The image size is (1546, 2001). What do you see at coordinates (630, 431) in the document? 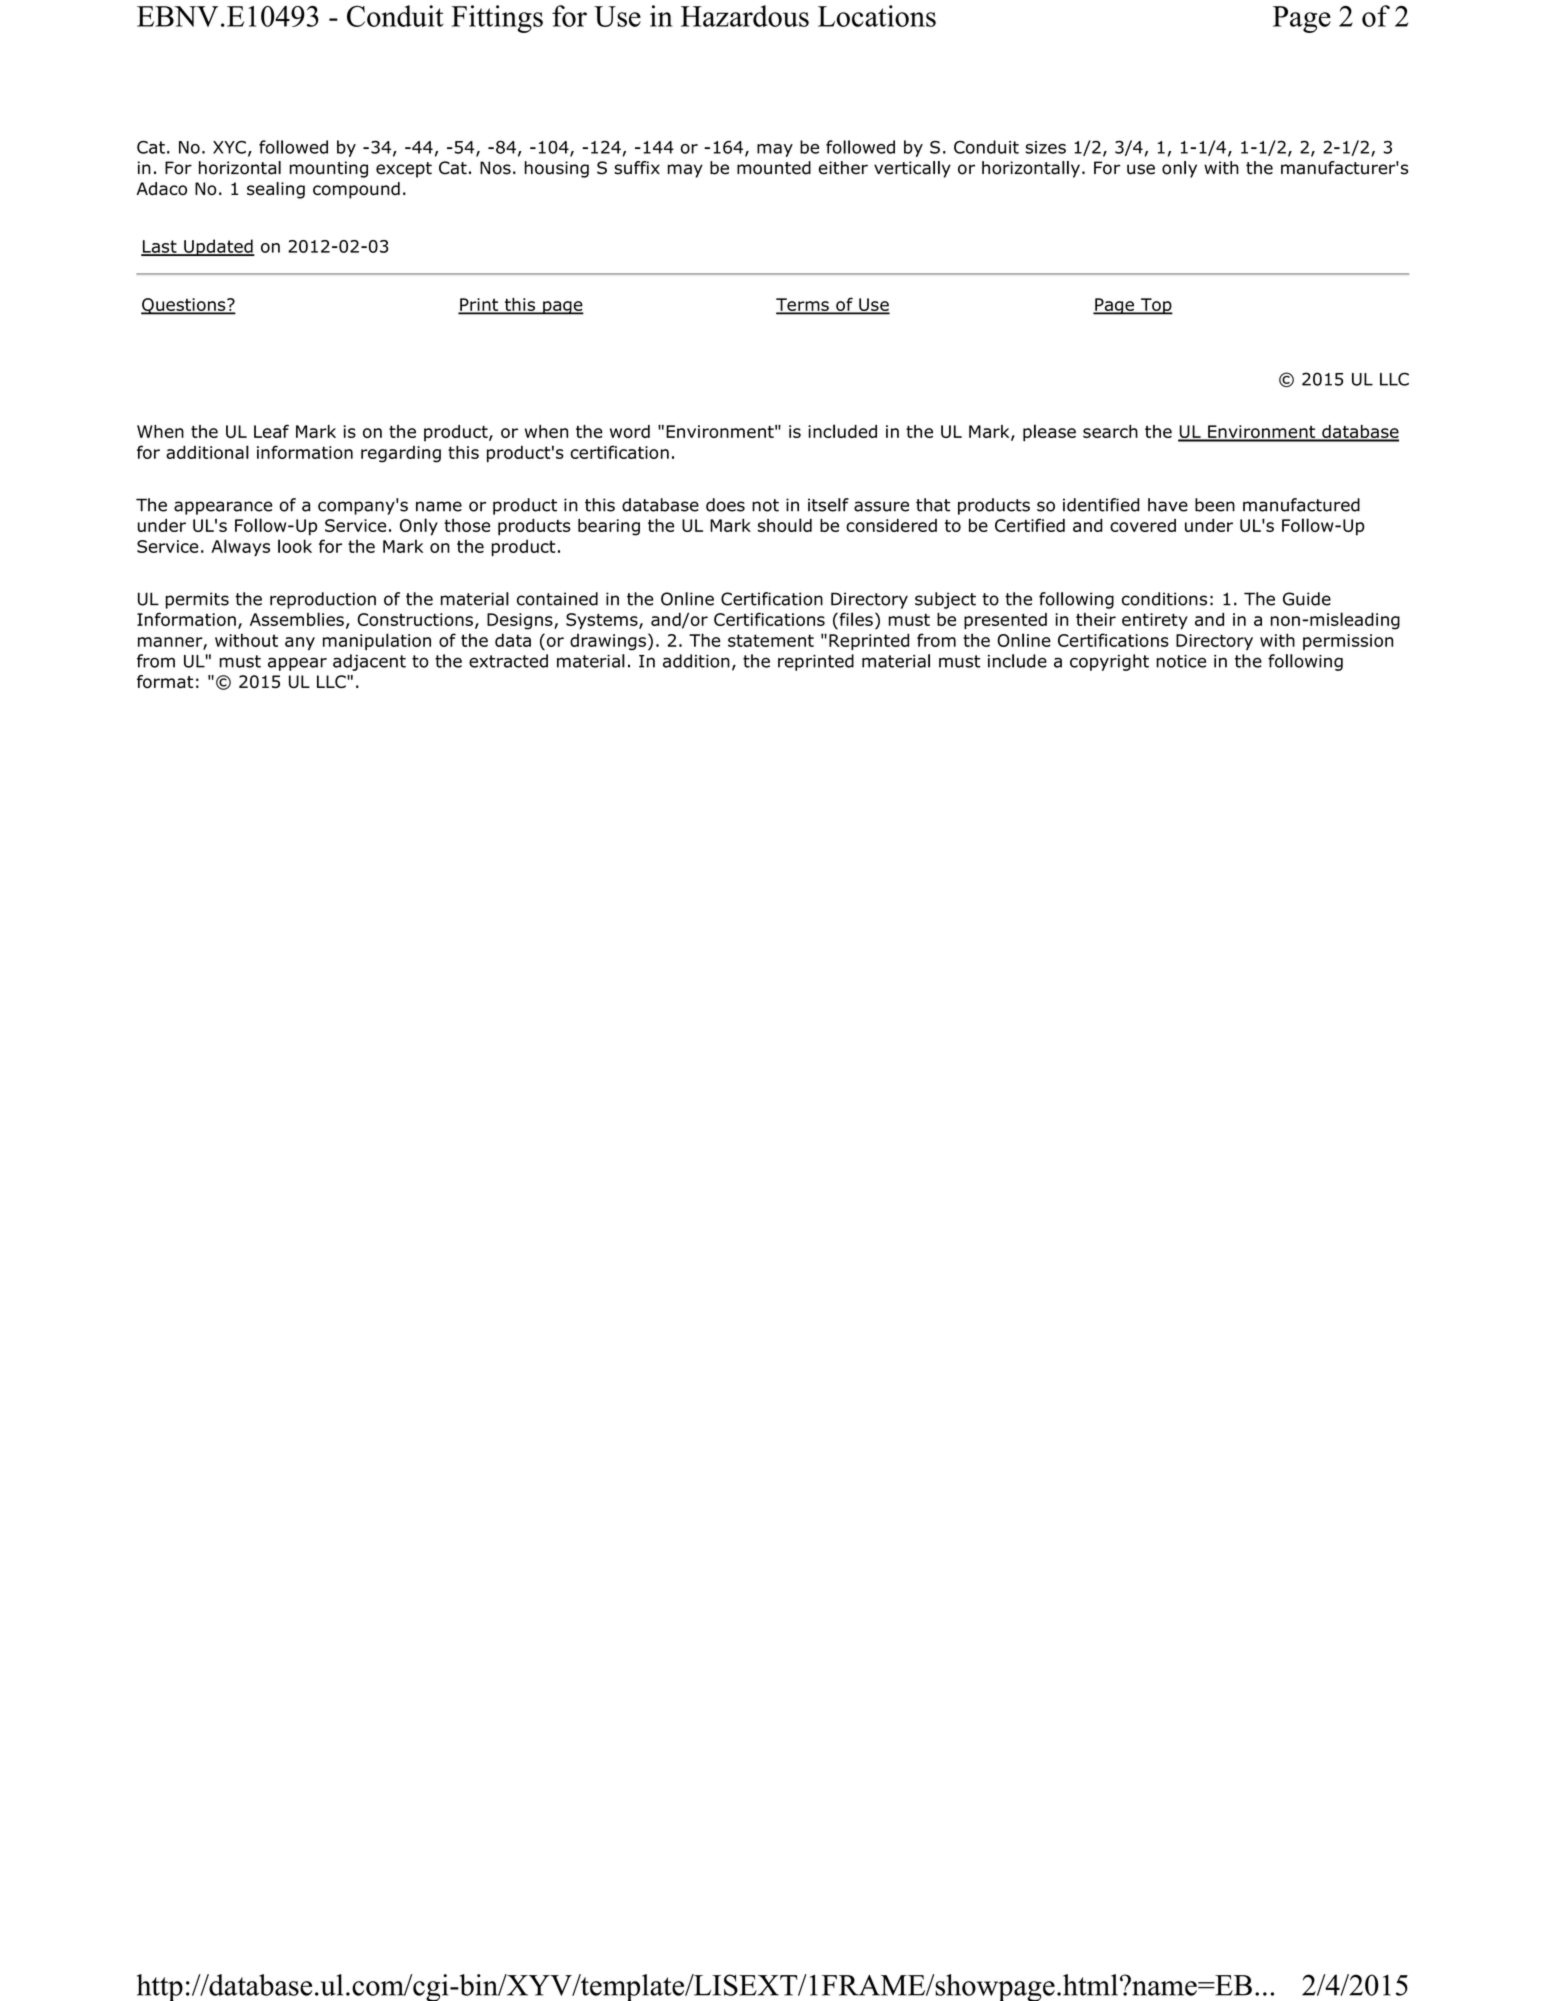
I see `word` at bounding box center [630, 431].
